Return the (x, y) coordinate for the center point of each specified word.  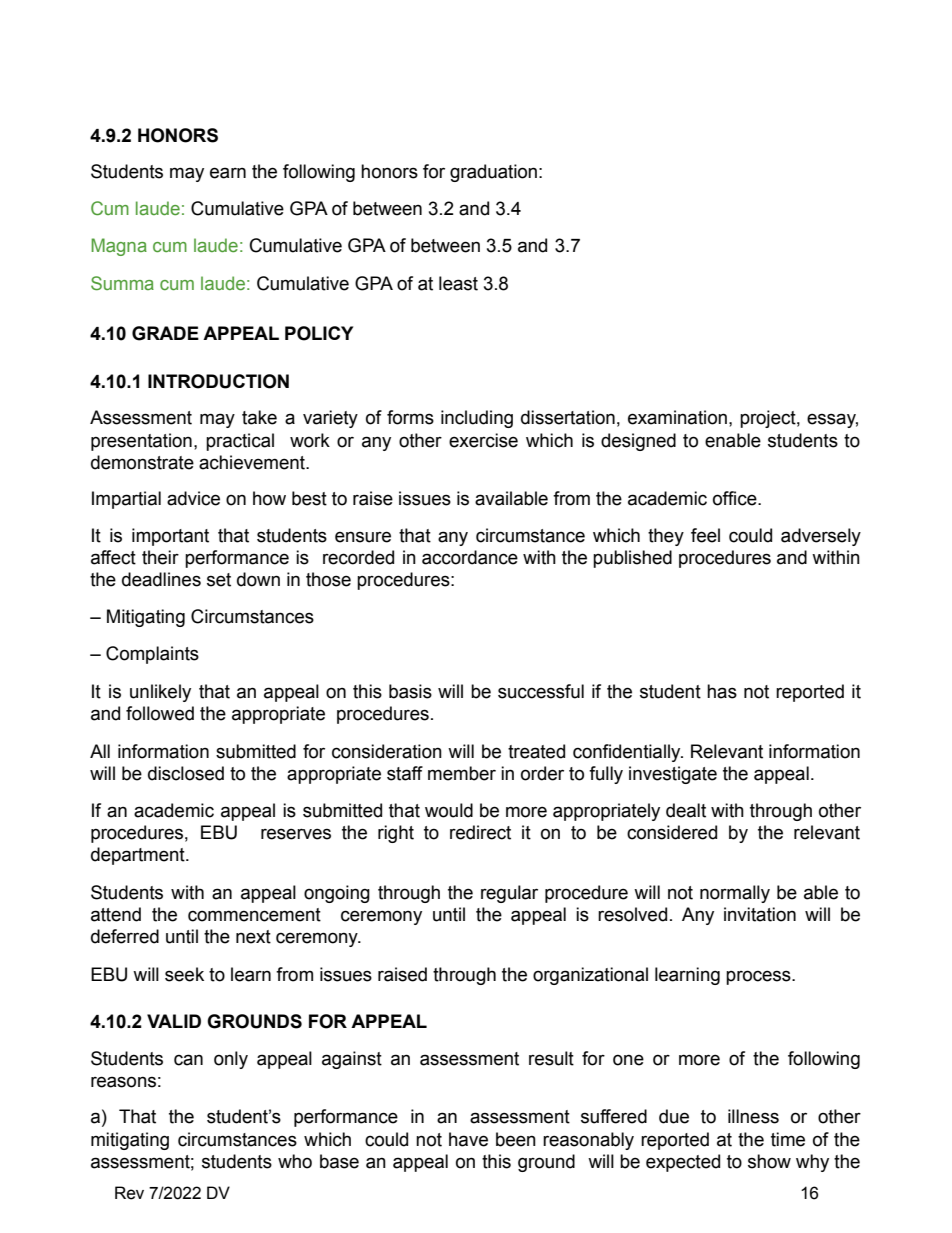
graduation (493, 173)
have (468, 1139)
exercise (483, 440)
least (458, 283)
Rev (129, 1193)
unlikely (160, 693)
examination (677, 417)
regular (509, 894)
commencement (254, 915)
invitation (760, 914)
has (722, 691)
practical (240, 442)
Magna (119, 247)
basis (410, 691)
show (769, 1161)
